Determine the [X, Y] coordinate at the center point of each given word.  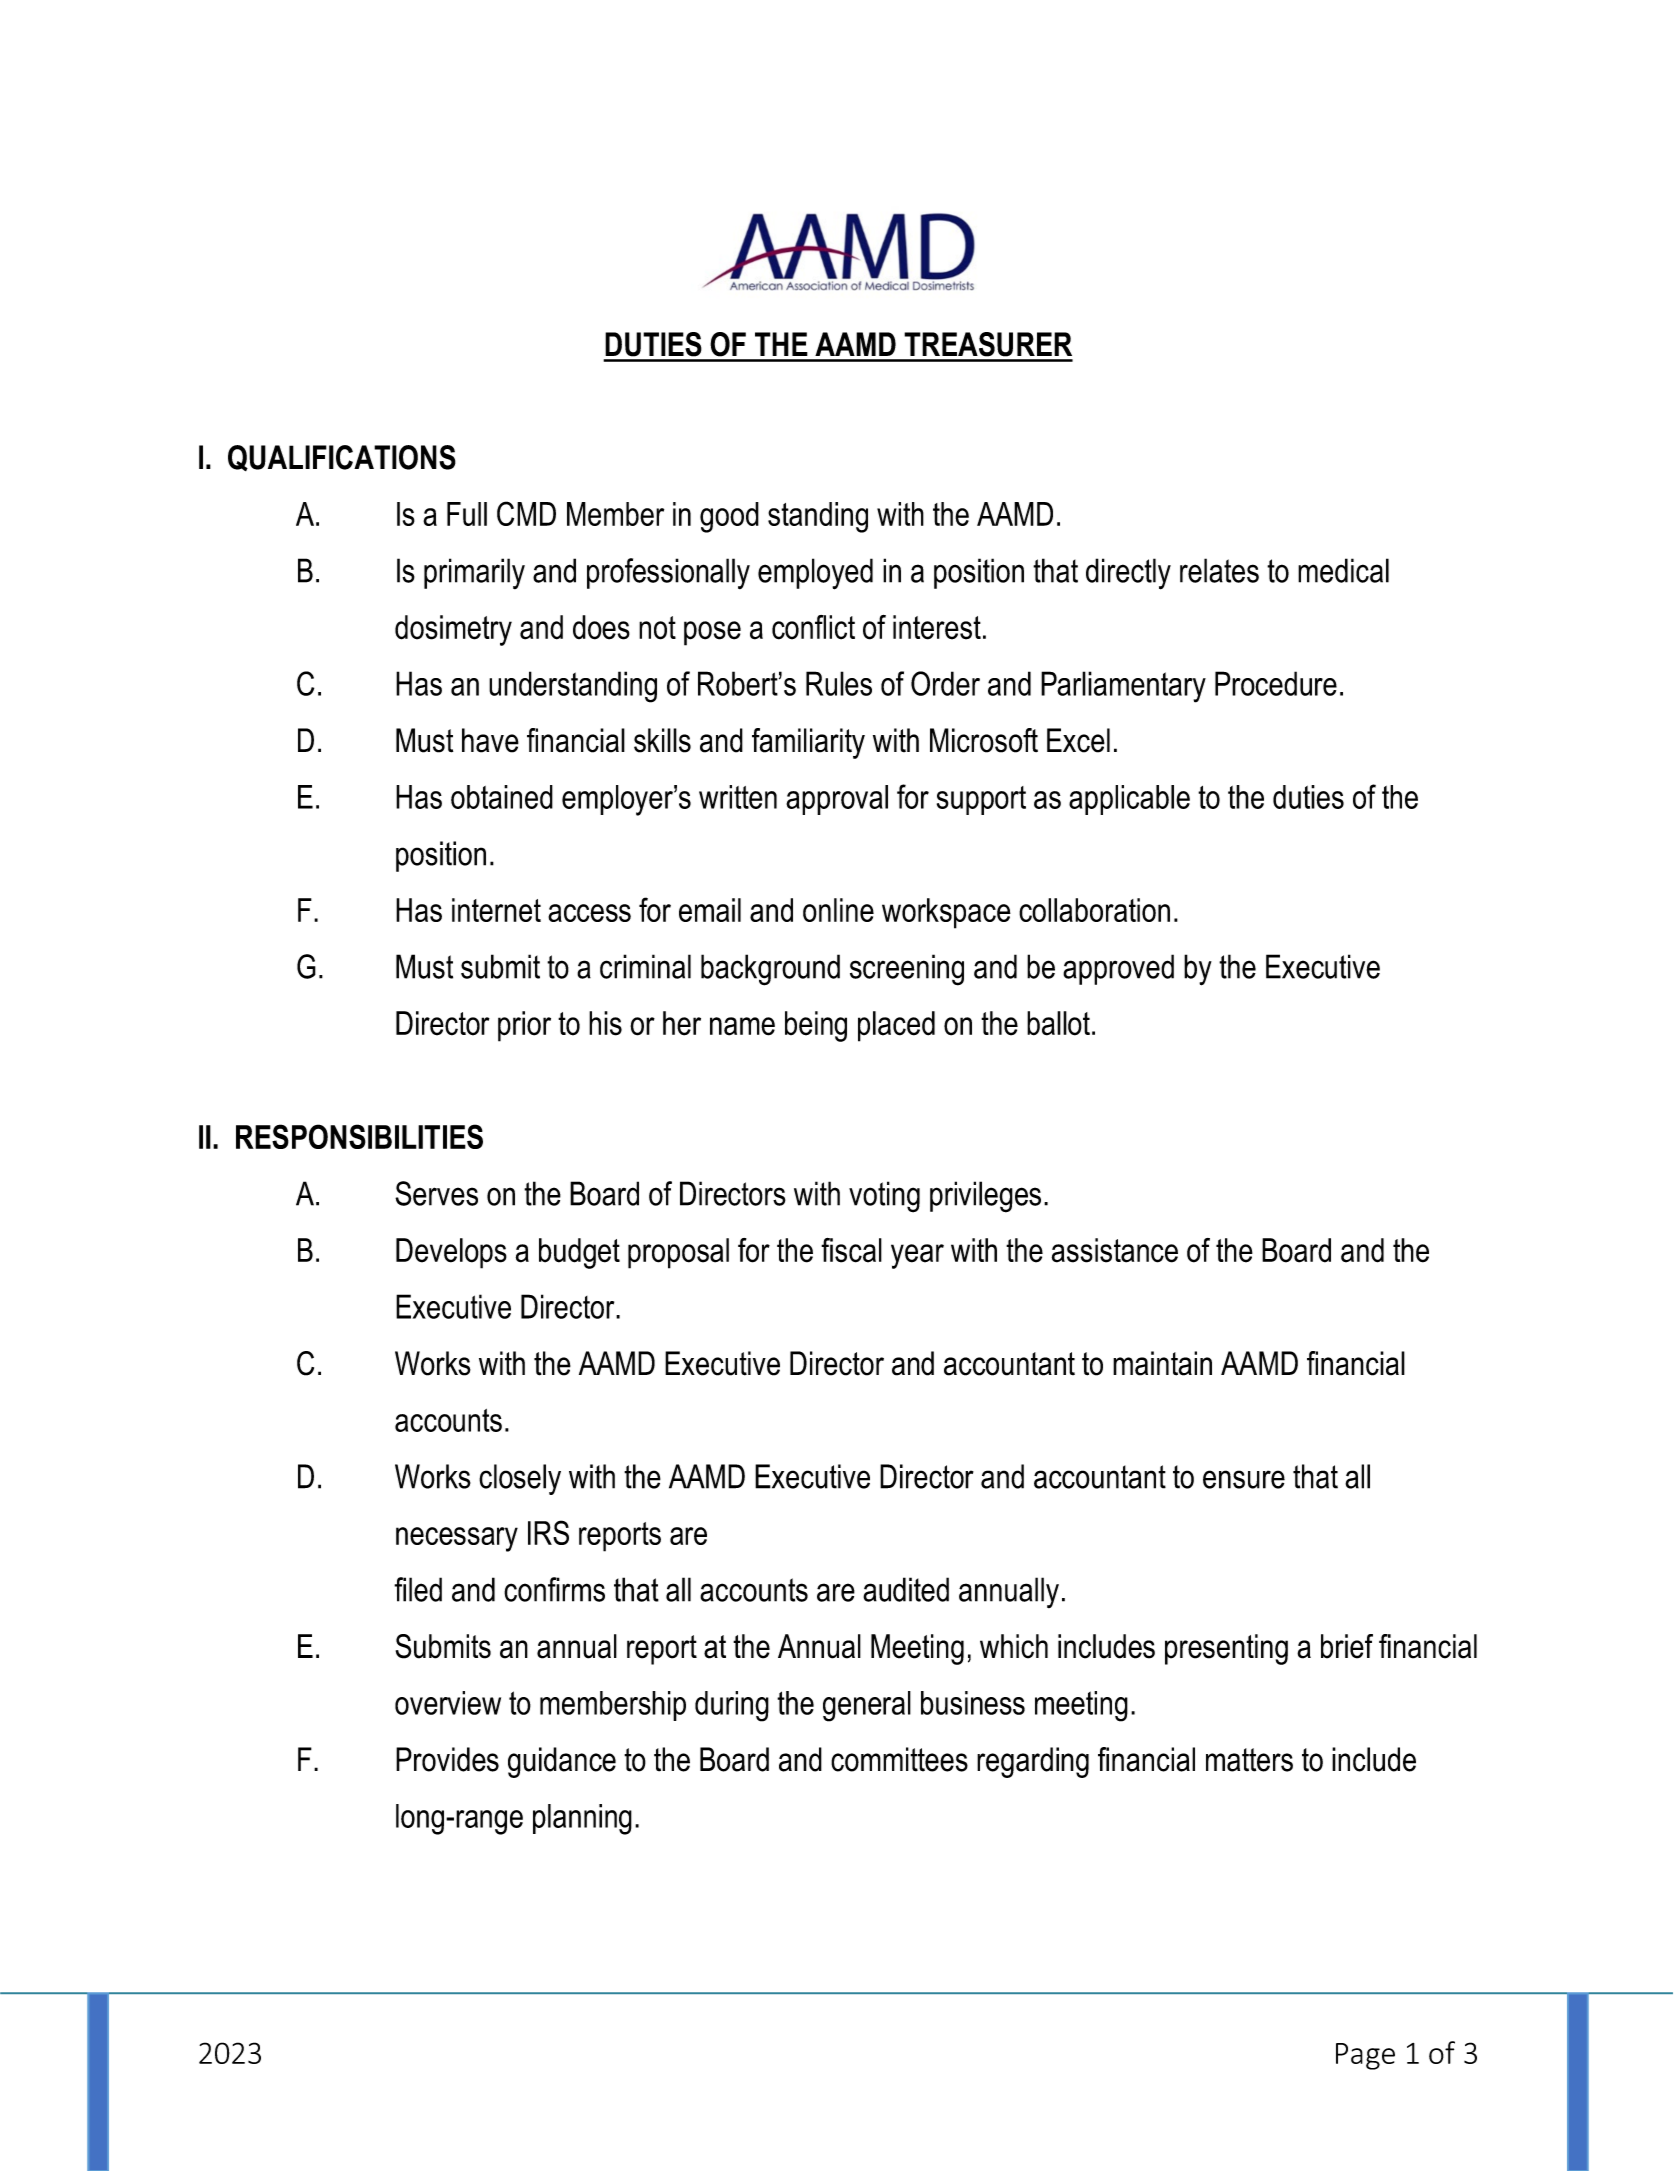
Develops [451, 1253]
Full [467, 514]
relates [1219, 570]
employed [815, 574]
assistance [1115, 1250]
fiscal [851, 1250]
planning [582, 1819]
